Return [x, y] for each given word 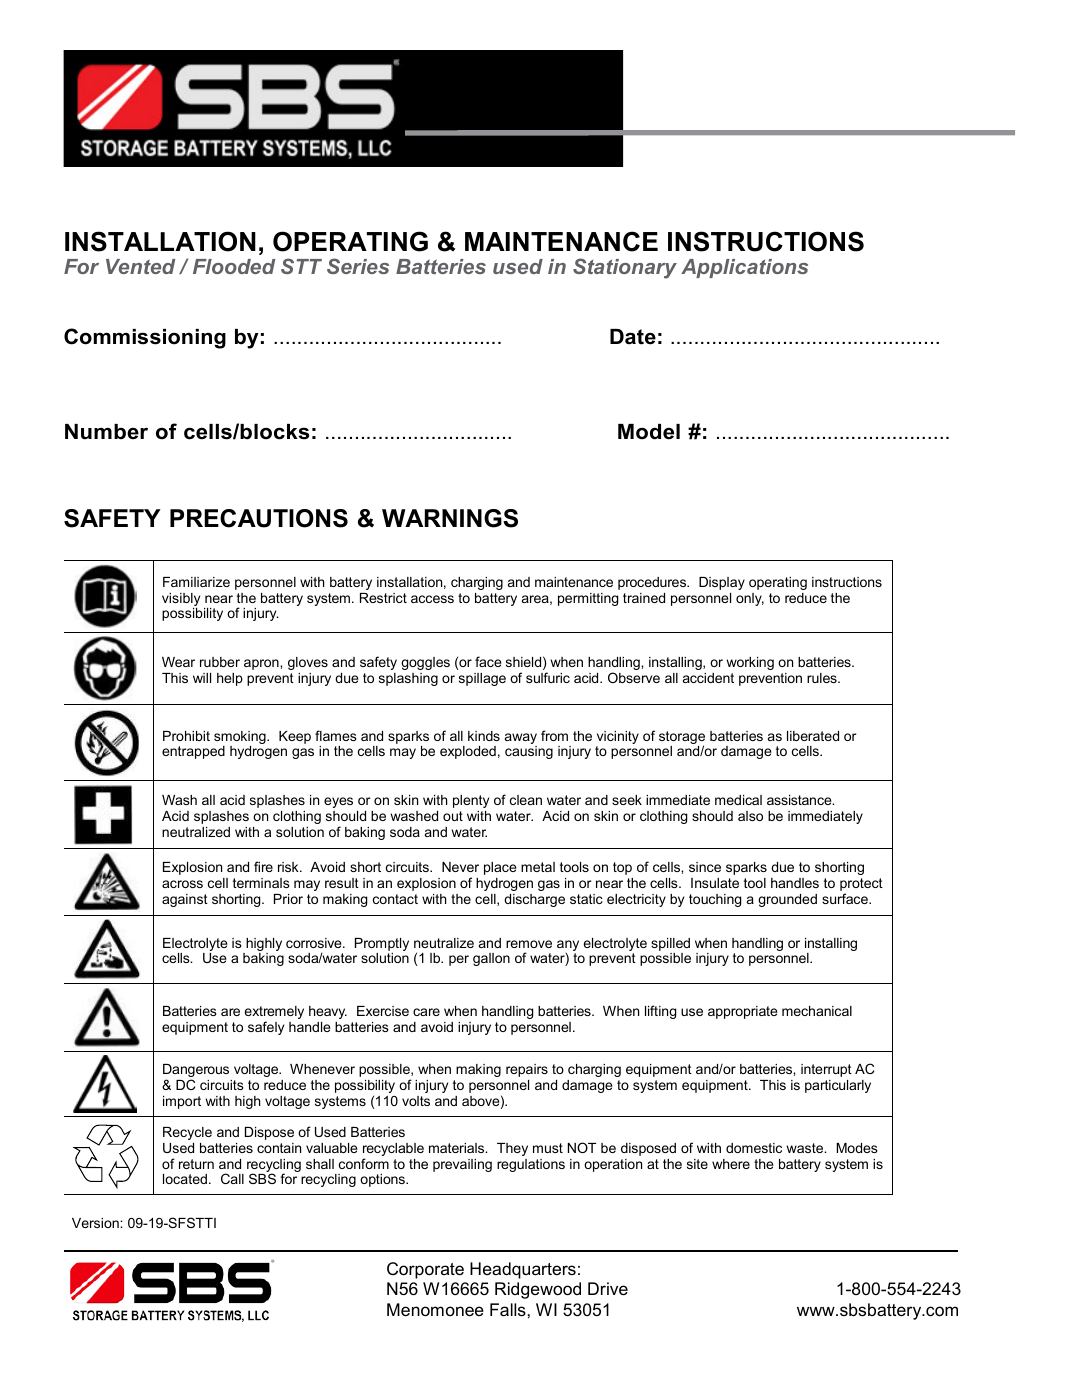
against [185, 900]
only [750, 599]
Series [358, 266]
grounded [787, 900]
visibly [181, 601]
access [432, 599]
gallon [491, 959]
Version [96, 1223]
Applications [744, 268]
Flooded [234, 266]
